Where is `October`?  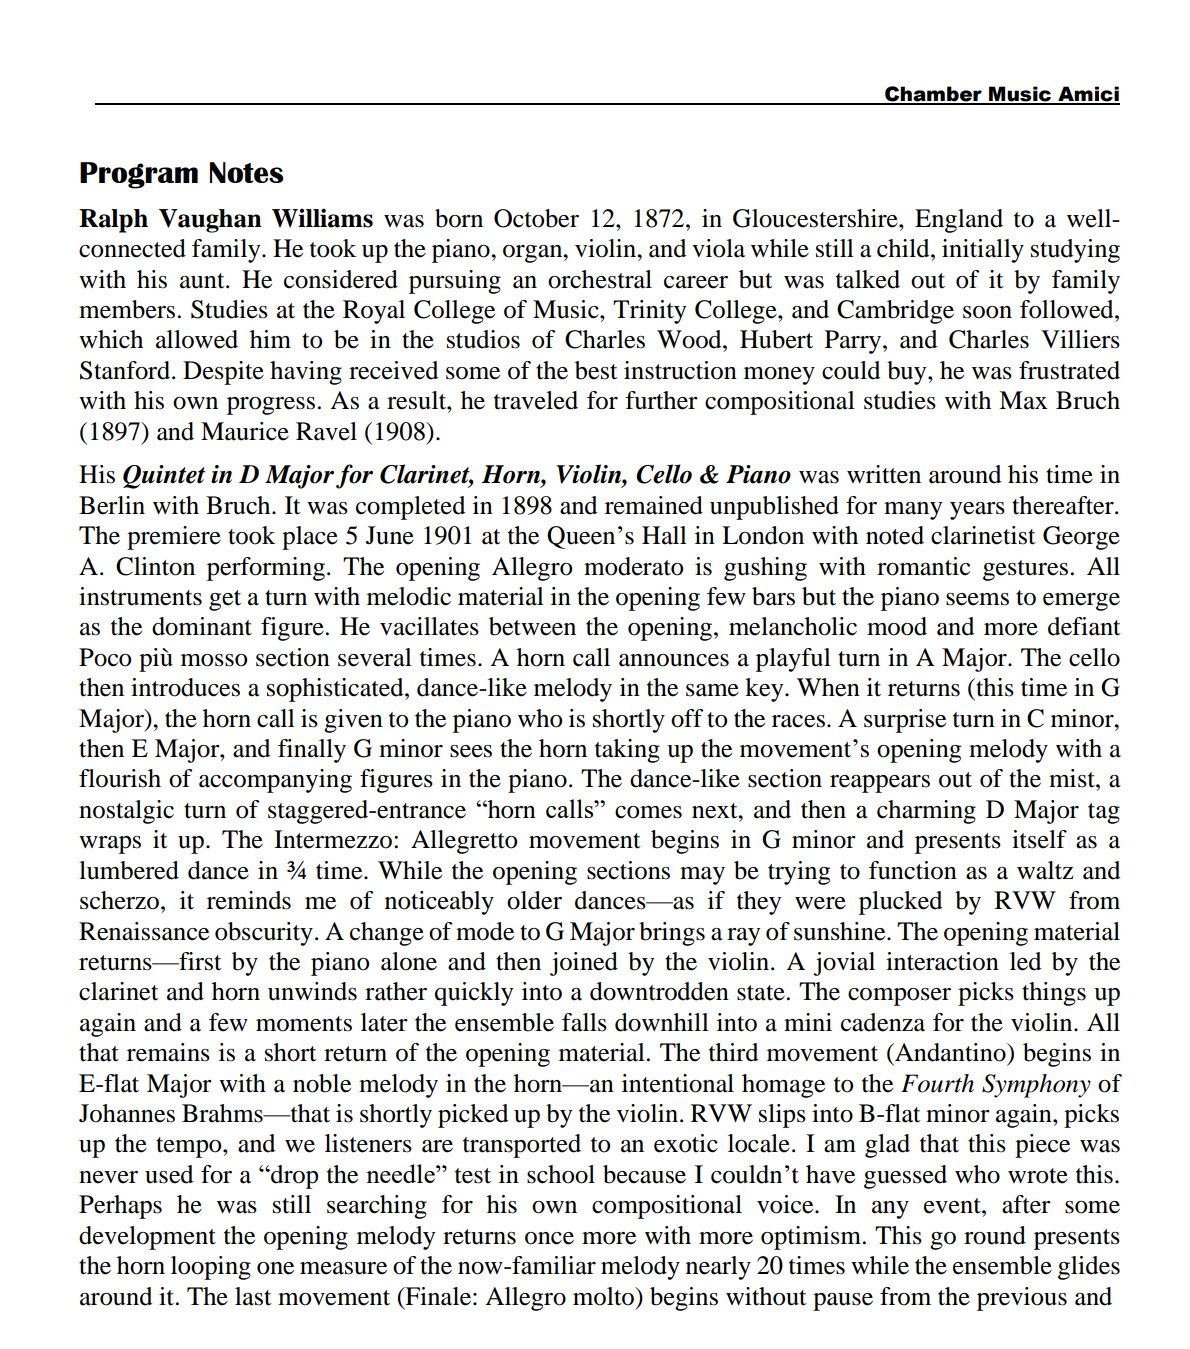 October is located at coordinates (536, 218).
